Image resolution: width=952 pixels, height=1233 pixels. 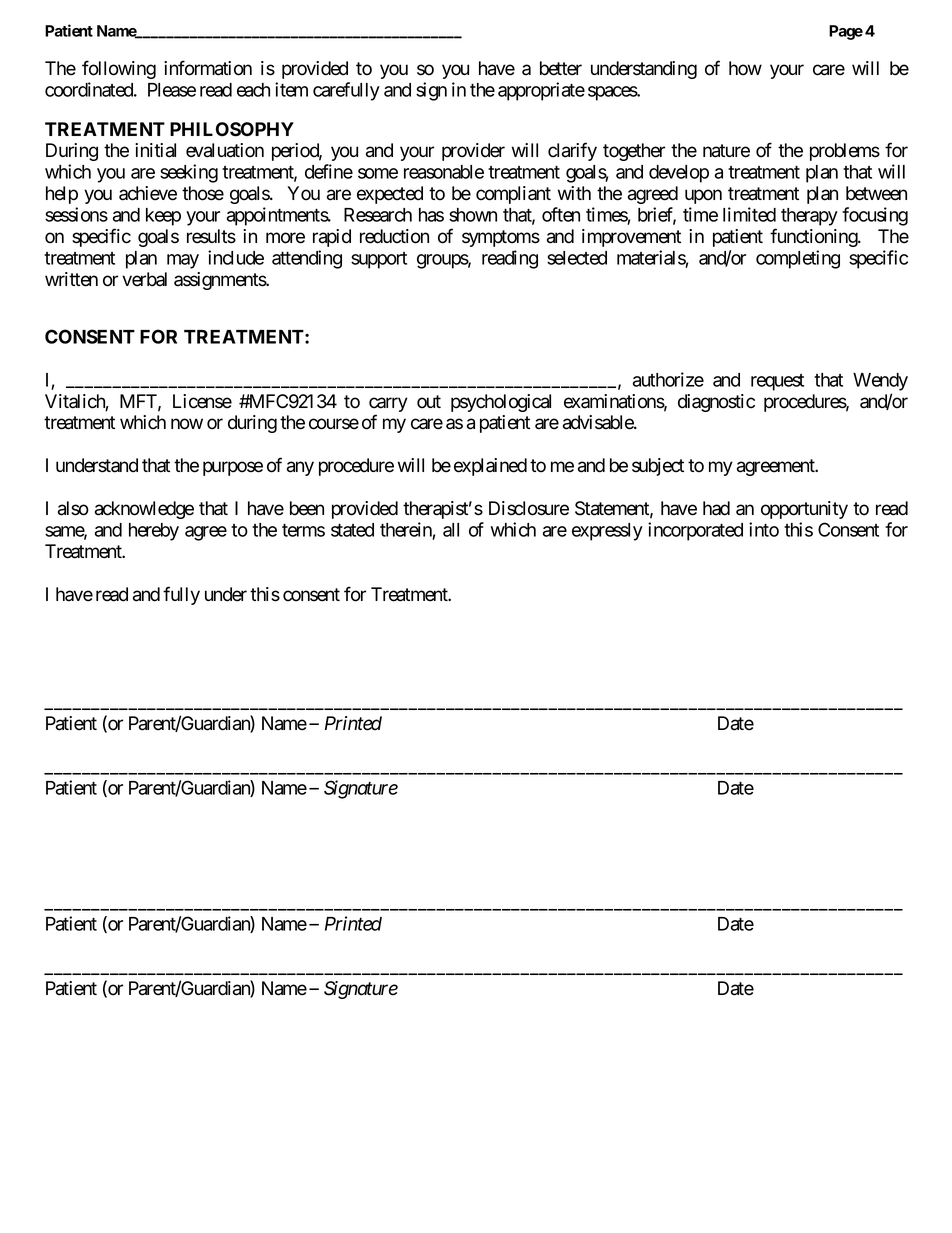 I want to click on Please, so click(x=172, y=90).
